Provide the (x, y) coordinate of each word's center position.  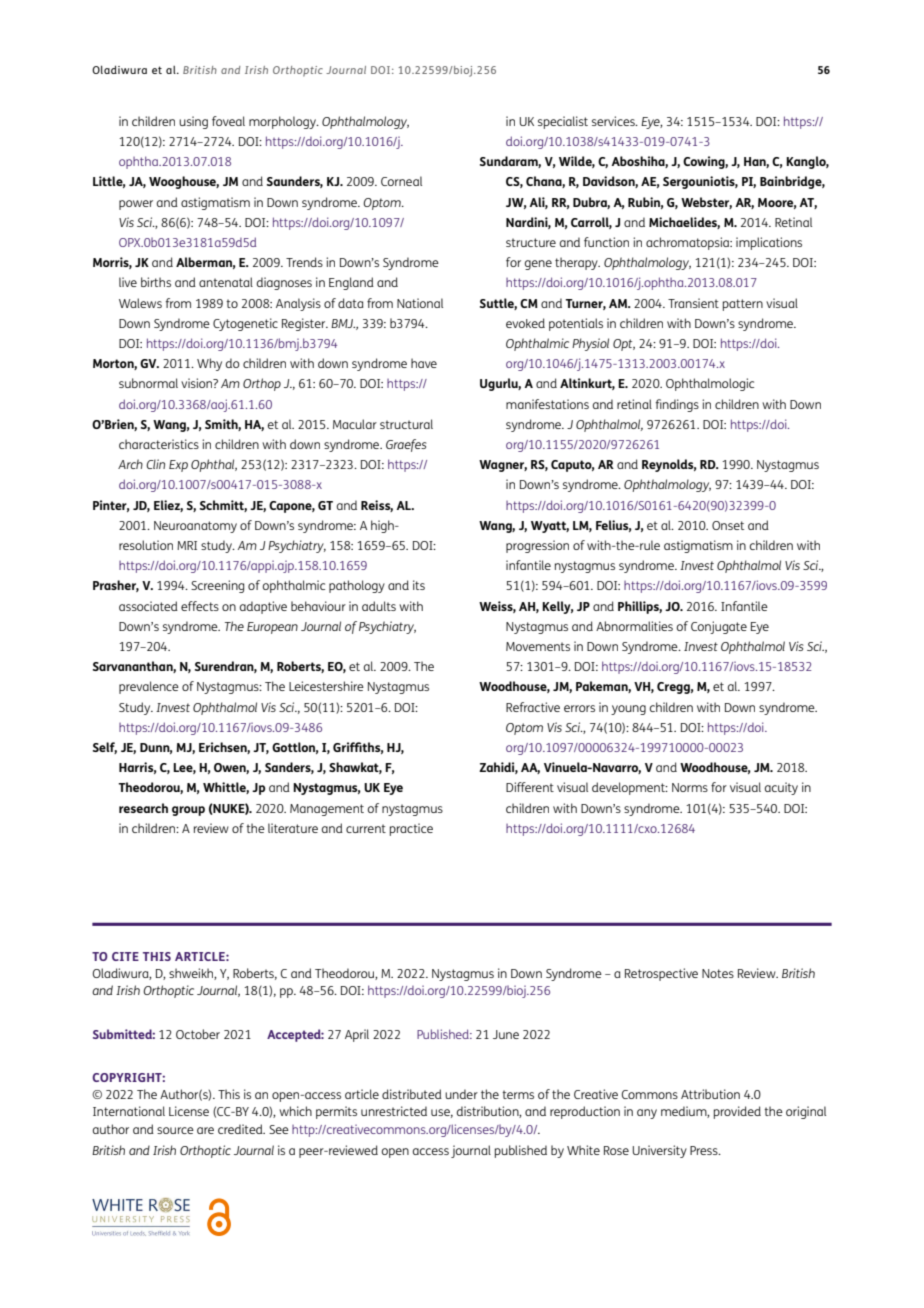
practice (411, 829)
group (188, 811)
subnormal (148, 383)
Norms (690, 787)
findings (677, 405)
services (614, 121)
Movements (538, 646)
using (193, 122)
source (175, 1130)
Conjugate (719, 627)
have (424, 363)
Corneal (401, 181)
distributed (412, 1094)
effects (200, 606)
